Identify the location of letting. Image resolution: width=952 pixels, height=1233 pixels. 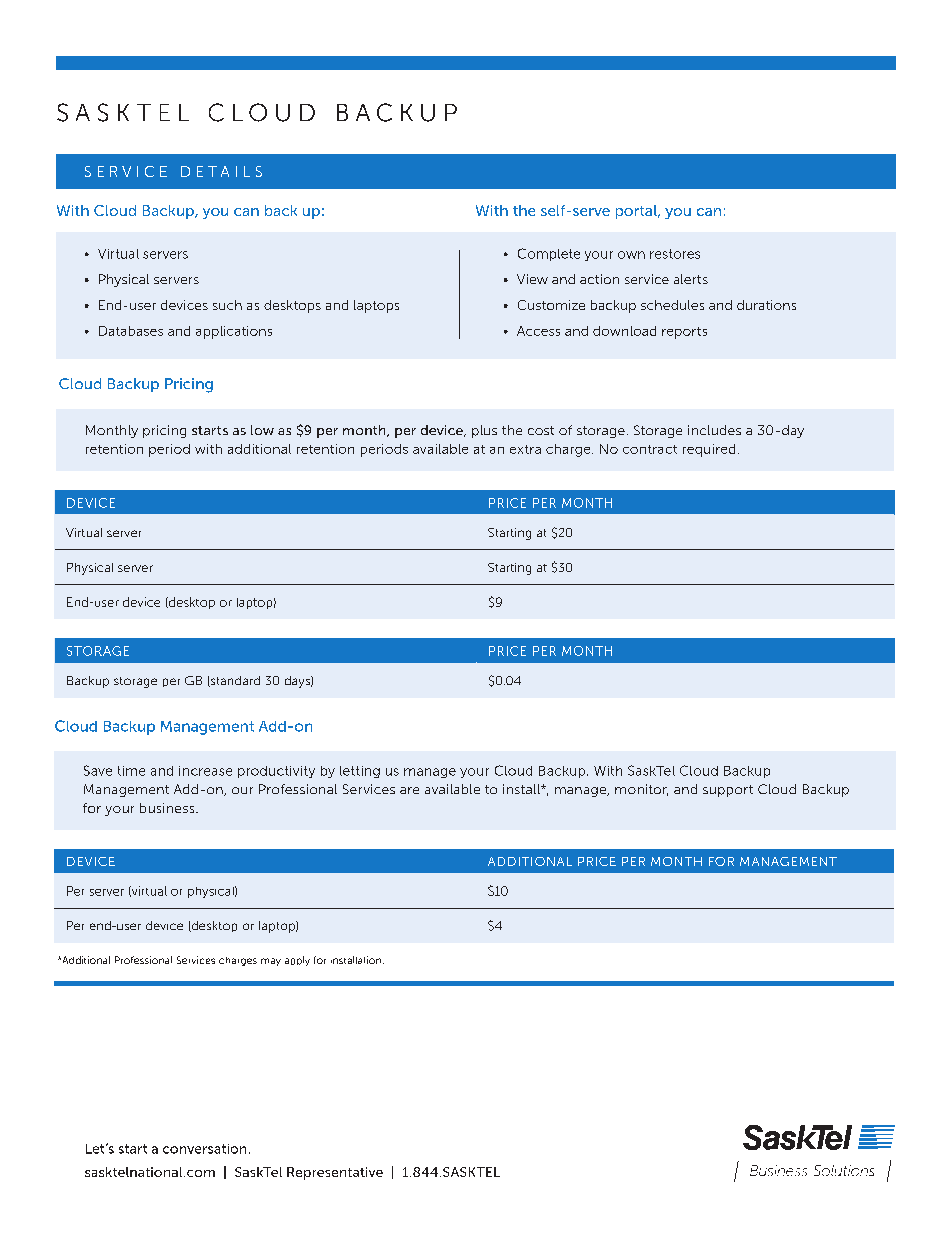
(360, 772).
